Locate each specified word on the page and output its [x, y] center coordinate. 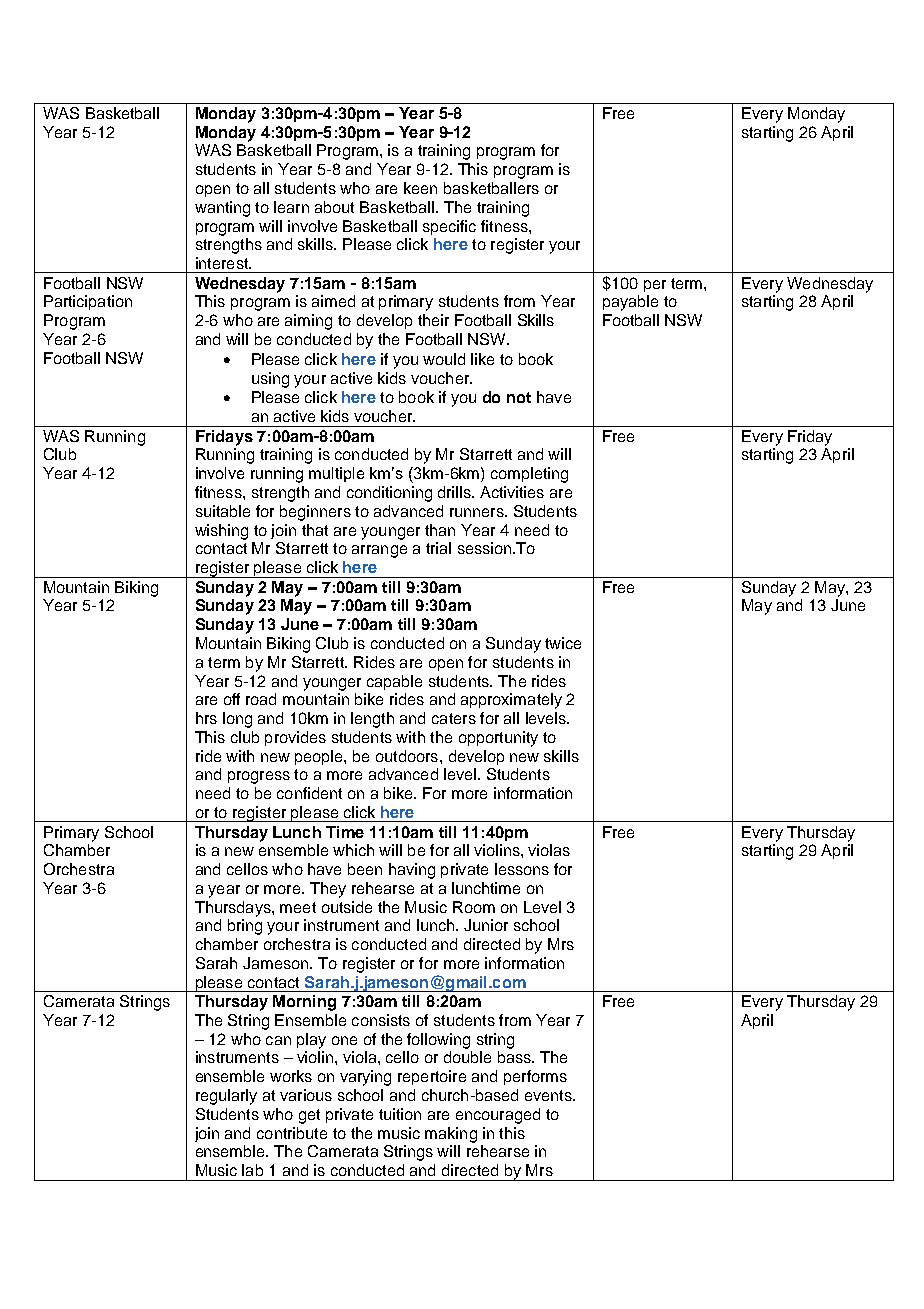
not [519, 397]
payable [630, 303]
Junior [486, 925]
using [270, 380]
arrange [379, 551]
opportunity [498, 739]
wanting [222, 209]
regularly [226, 1097]
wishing [221, 532]
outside [347, 907]
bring [245, 927]
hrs [206, 718]
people [320, 757]
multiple [336, 474]
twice [563, 643]
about [334, 207]
